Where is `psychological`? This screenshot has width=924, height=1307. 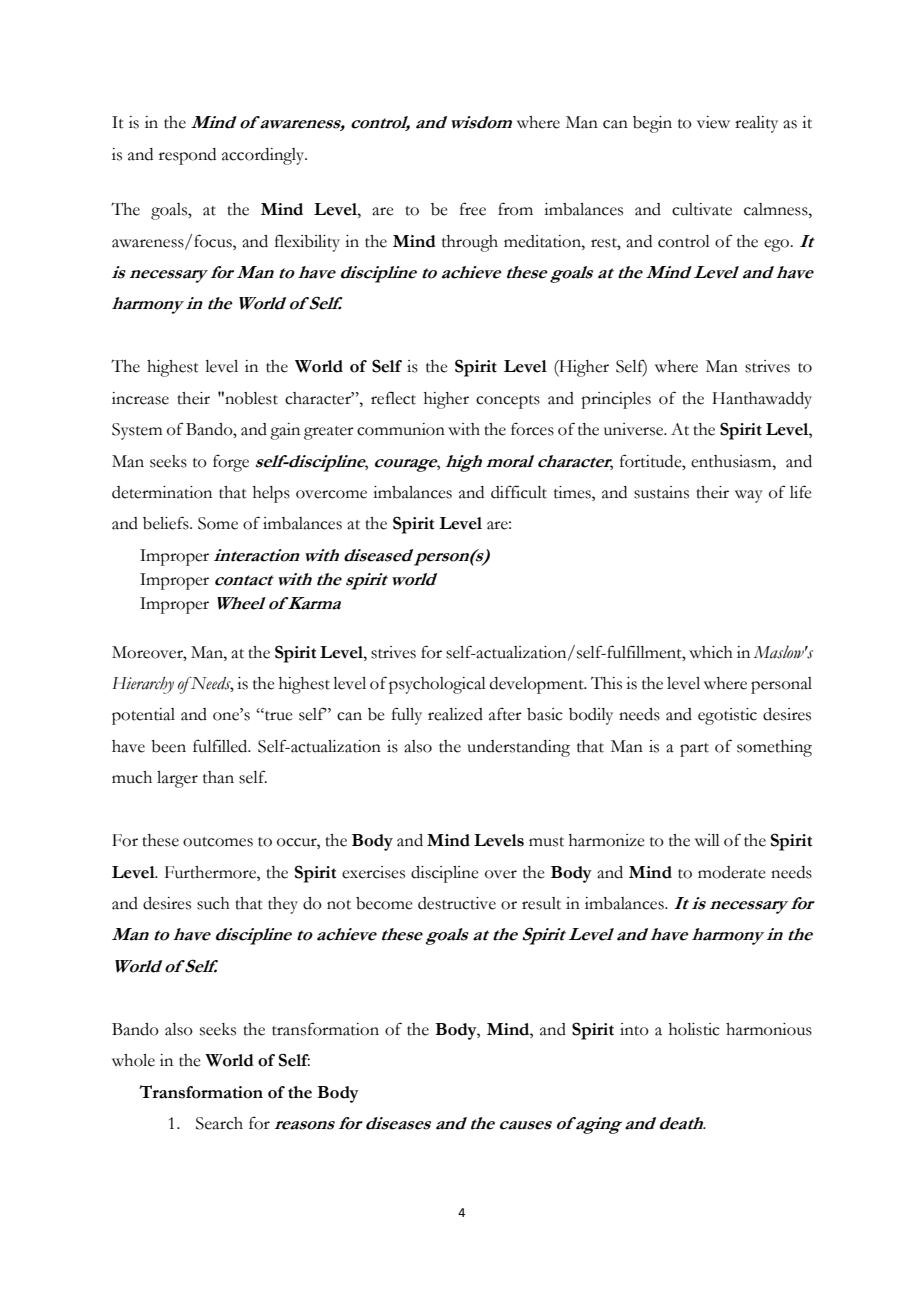 psychological is located at coordinates (437, 685).
